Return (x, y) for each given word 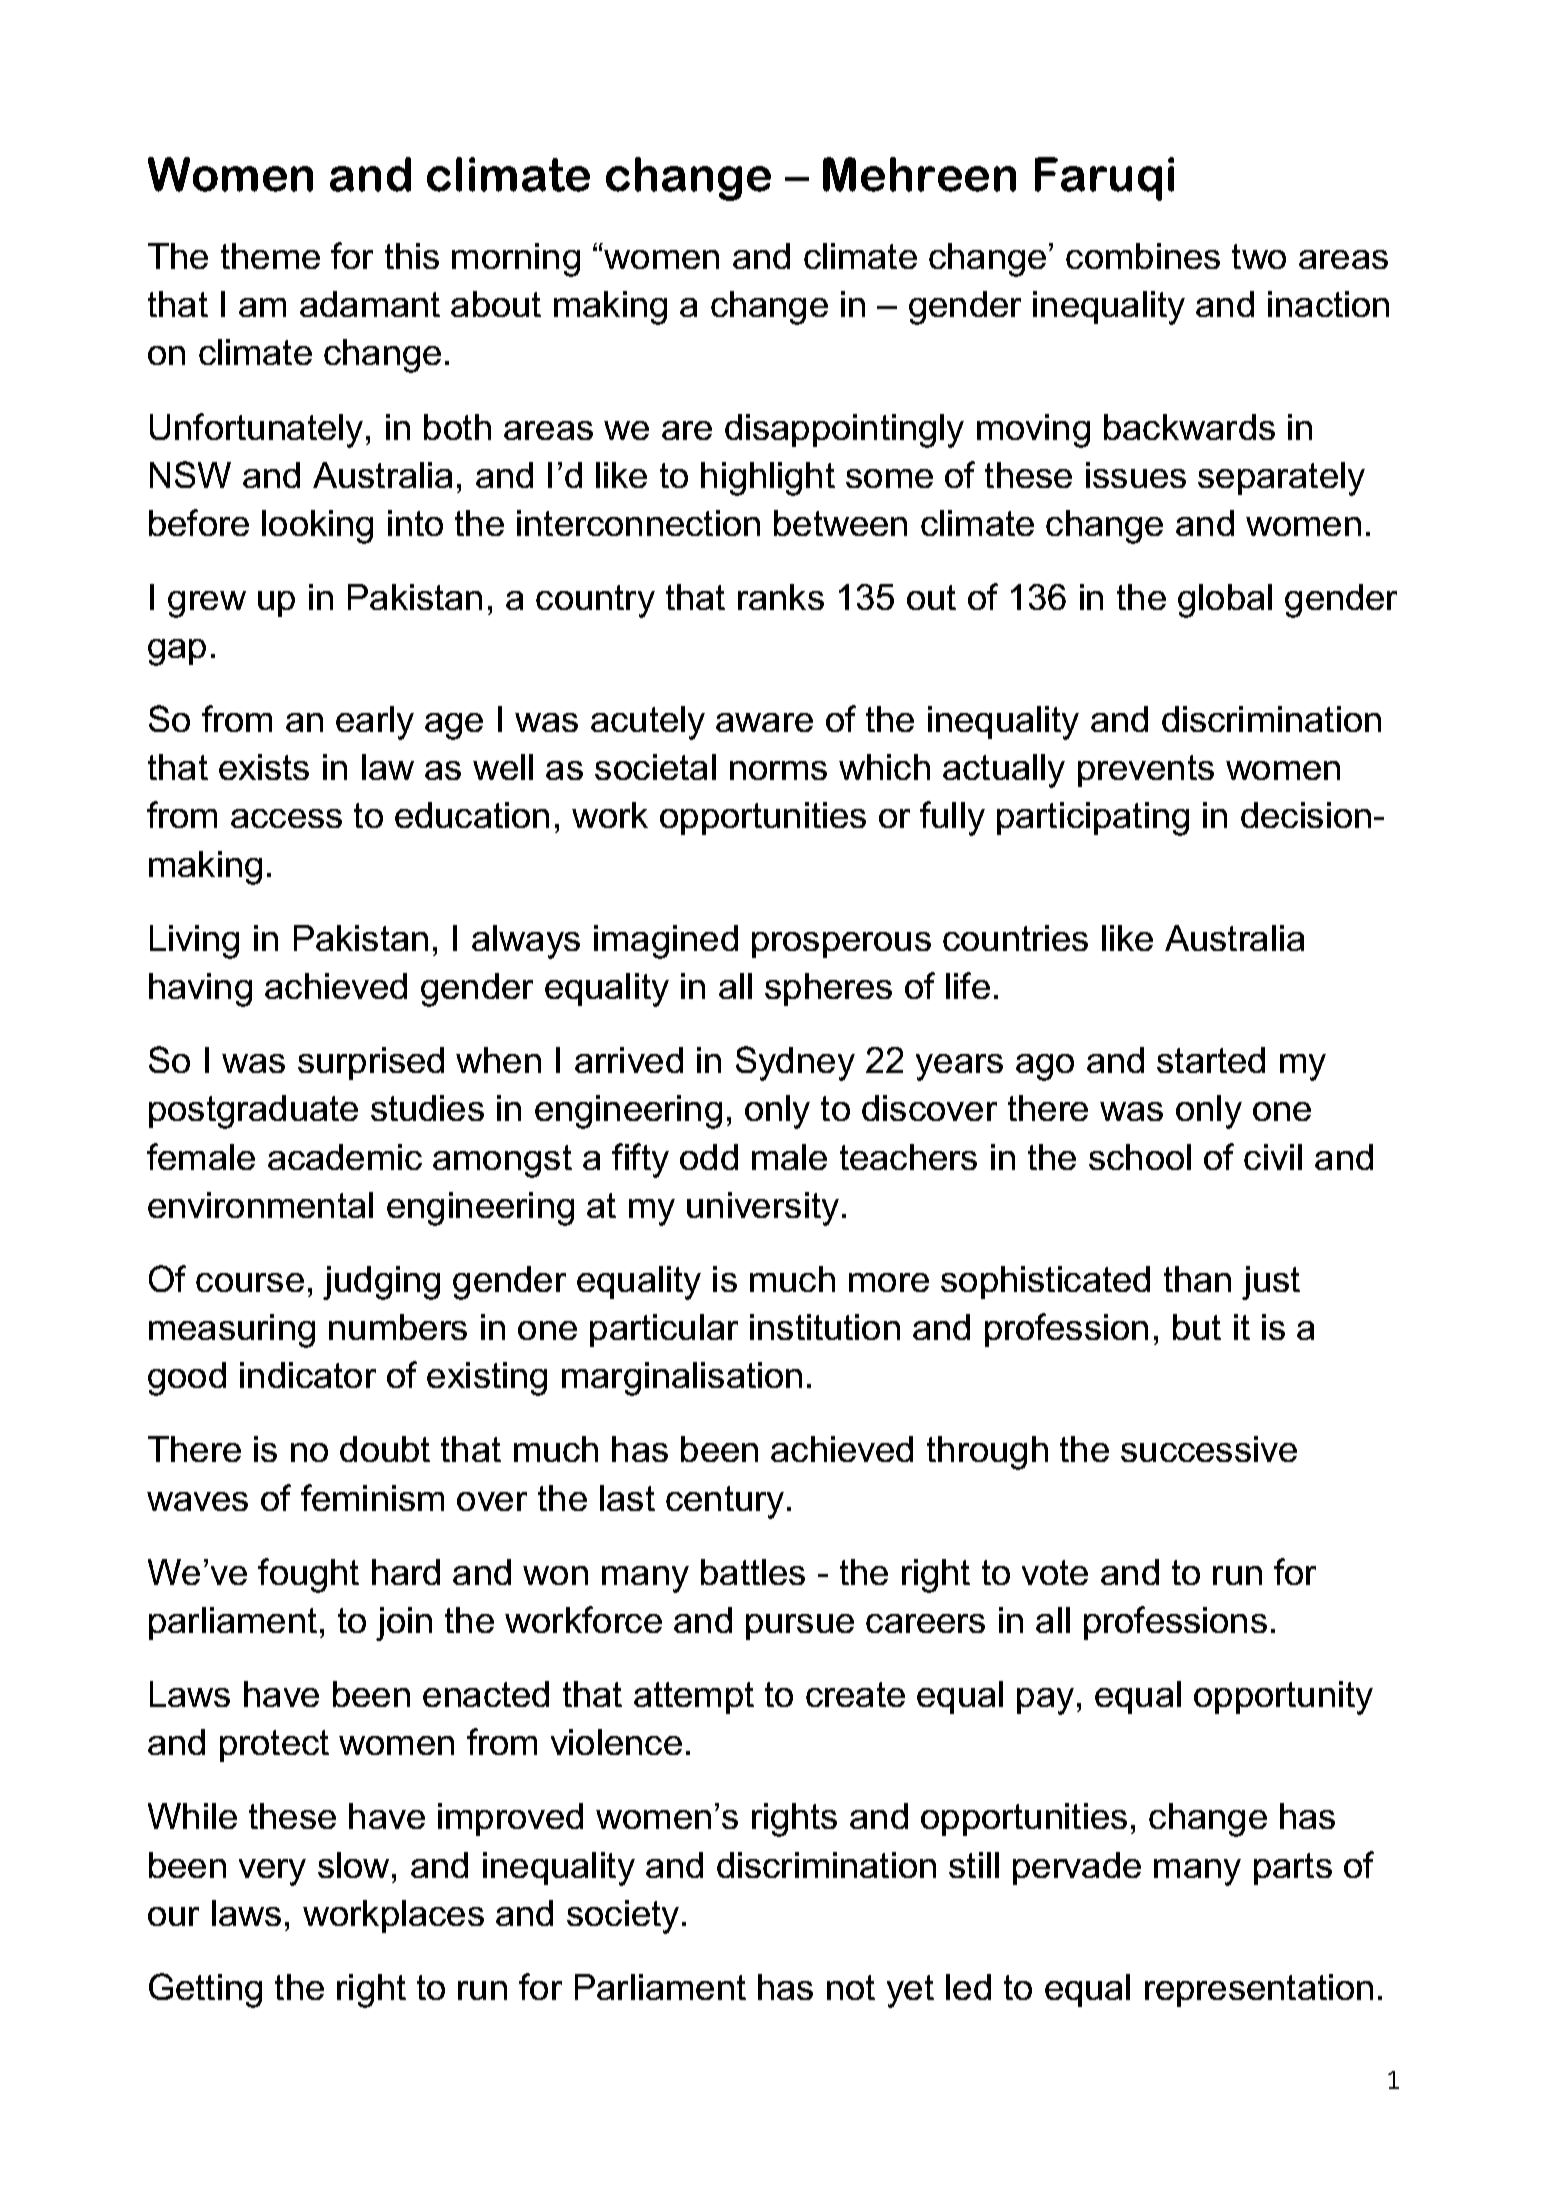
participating (1093, 819)
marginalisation (682, 1379)
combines (1143, 256)
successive (1209, 1449)
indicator (308, 1375)
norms (778, 770)
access (286, 818)
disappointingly (844, 431)
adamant (370, 304)
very (272, 1872)
